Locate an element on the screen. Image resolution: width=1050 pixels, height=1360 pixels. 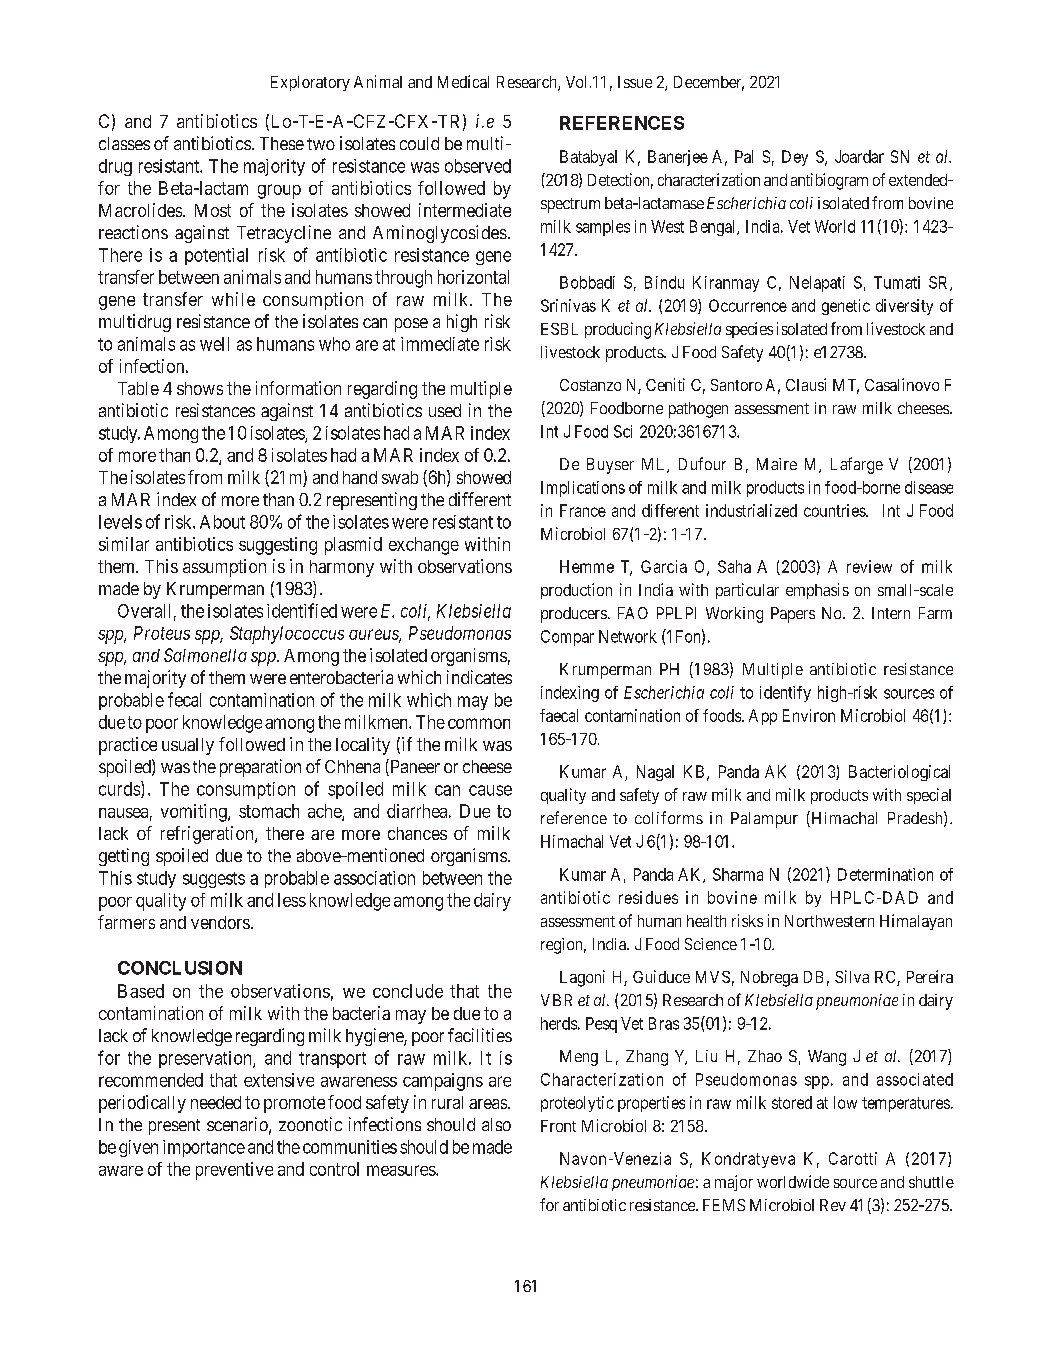
diversity is located at coordinates (904, 307).
